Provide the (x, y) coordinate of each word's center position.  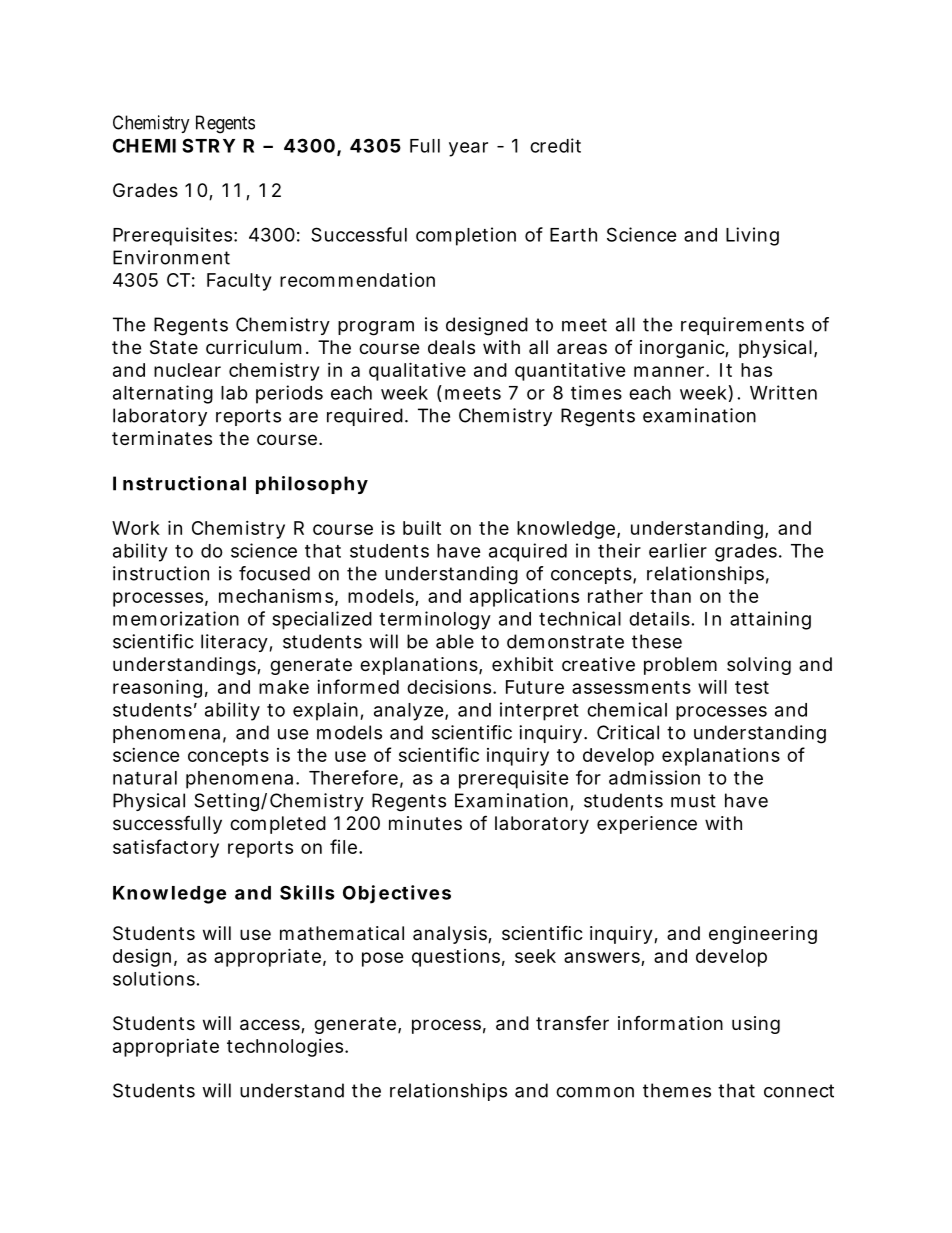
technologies (287, 1048)
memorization (176, 618)
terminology (435, 620)
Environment (171, 257)
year (468, 149)
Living (752, 236)
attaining (770, 620)
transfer (572, 1022)
